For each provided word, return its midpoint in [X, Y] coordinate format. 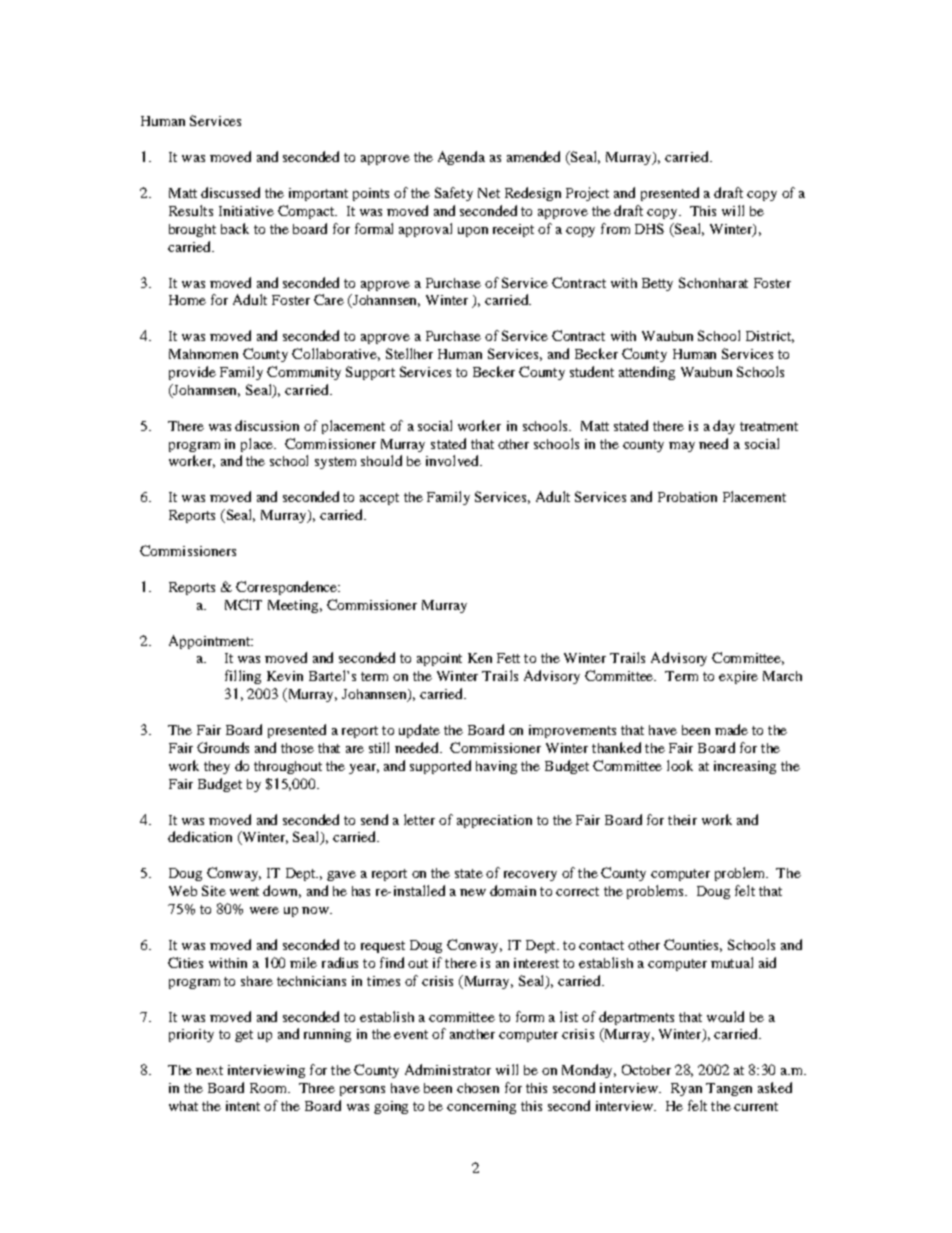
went [244, 891]
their [682, 820]
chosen [478, 1088]
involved [453, 460]
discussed [230, 192]
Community [304, 373]
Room [269, 1088]
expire [738, 677]
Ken [480, 658]
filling [243, 677]
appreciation [494, 821]
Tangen [729, 1089]
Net [489, 193]
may [682, 447]
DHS [649, 228]
